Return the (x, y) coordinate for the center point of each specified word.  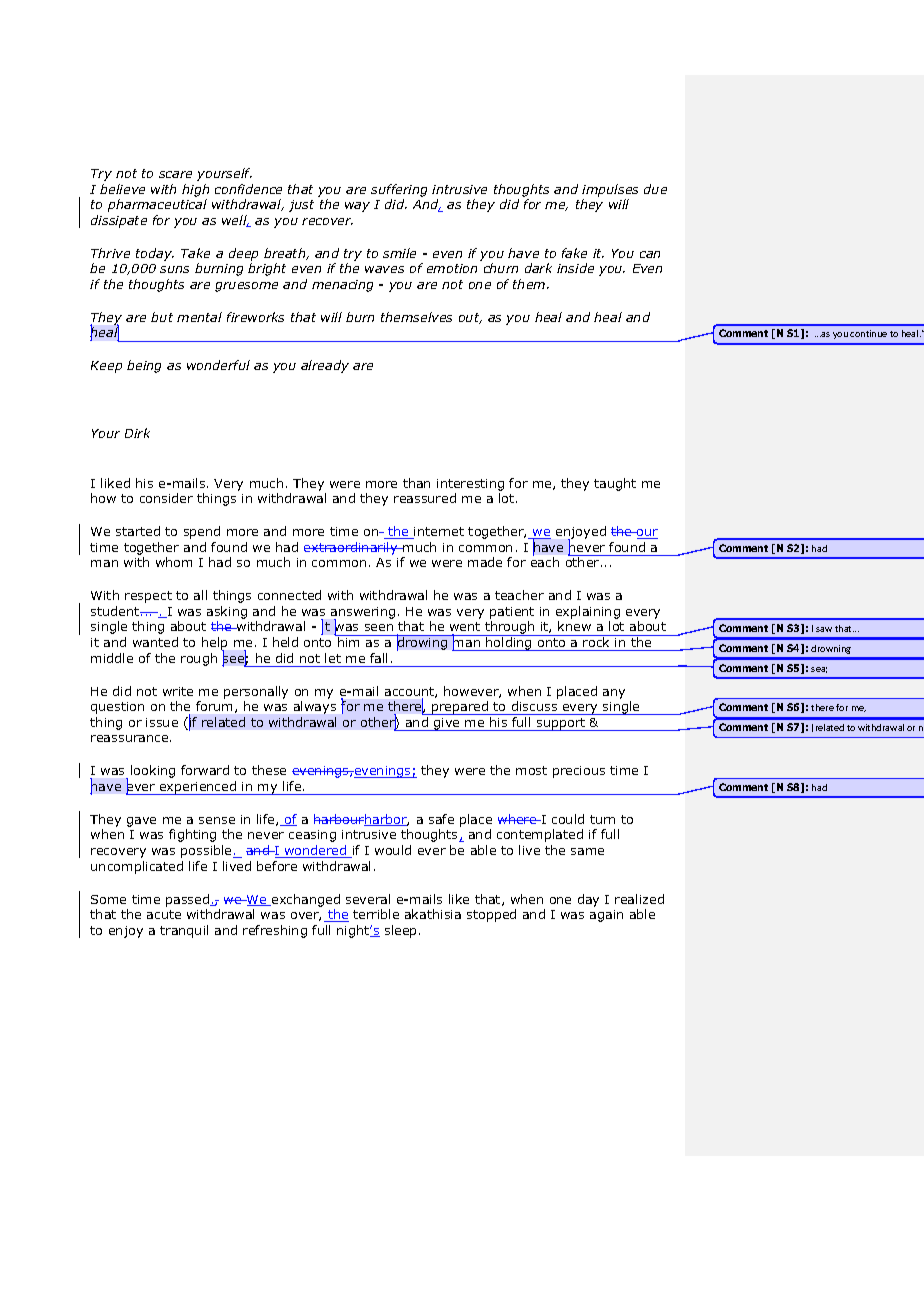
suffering (399, 190)
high (195, 190)
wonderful (218, 365)
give (447, 724)
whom (174, 562)
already (325, 366)
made (485, 562)
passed (188, 900)
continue (868, 333)
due (655, 189)
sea (819, 670)
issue (162, 722)
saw (824, 629)
